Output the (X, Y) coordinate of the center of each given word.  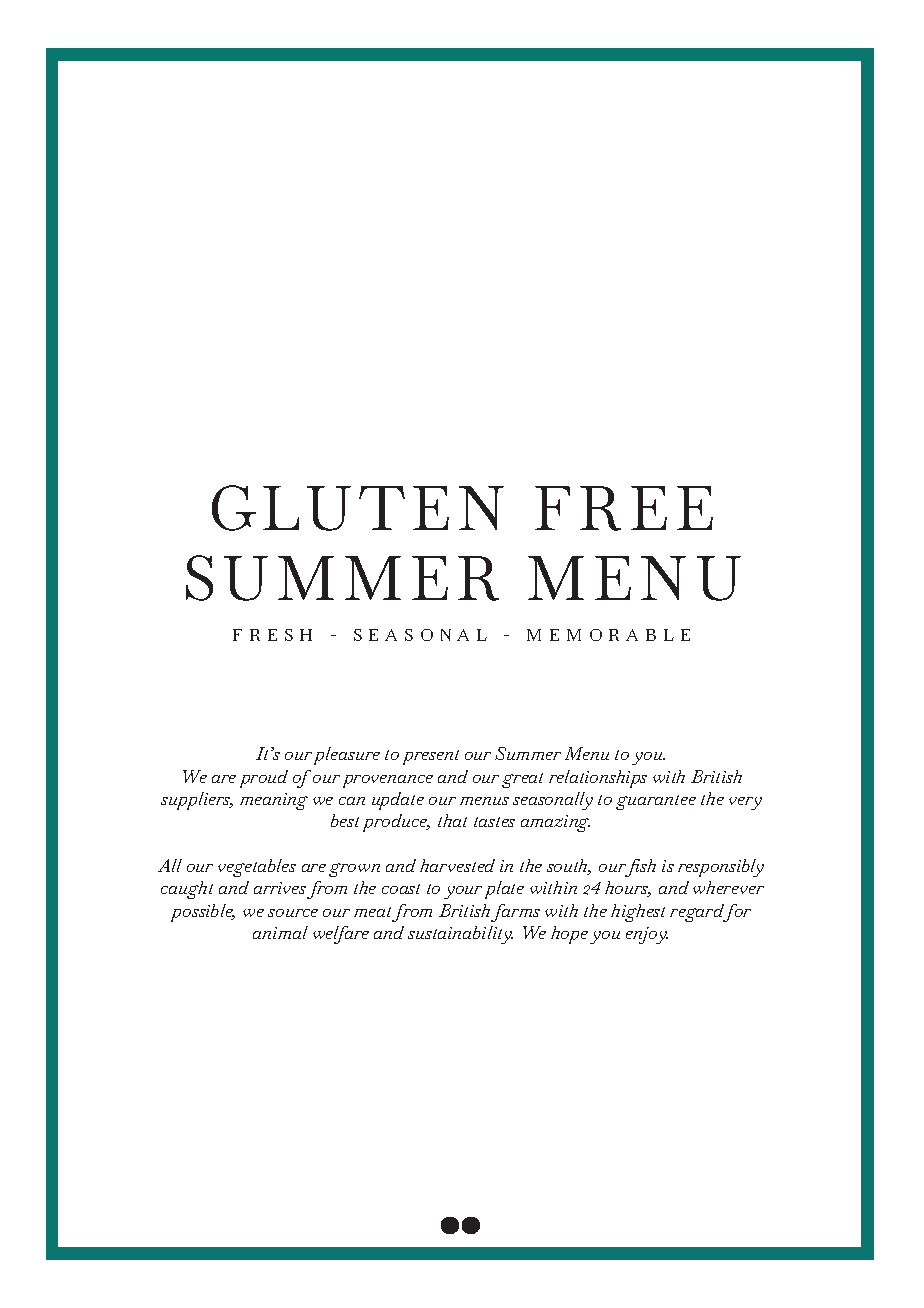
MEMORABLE (608, 635)
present (431, 757)
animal (280, 932)
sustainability (460, 935)
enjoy (647, 935)
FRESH (272, 635)
